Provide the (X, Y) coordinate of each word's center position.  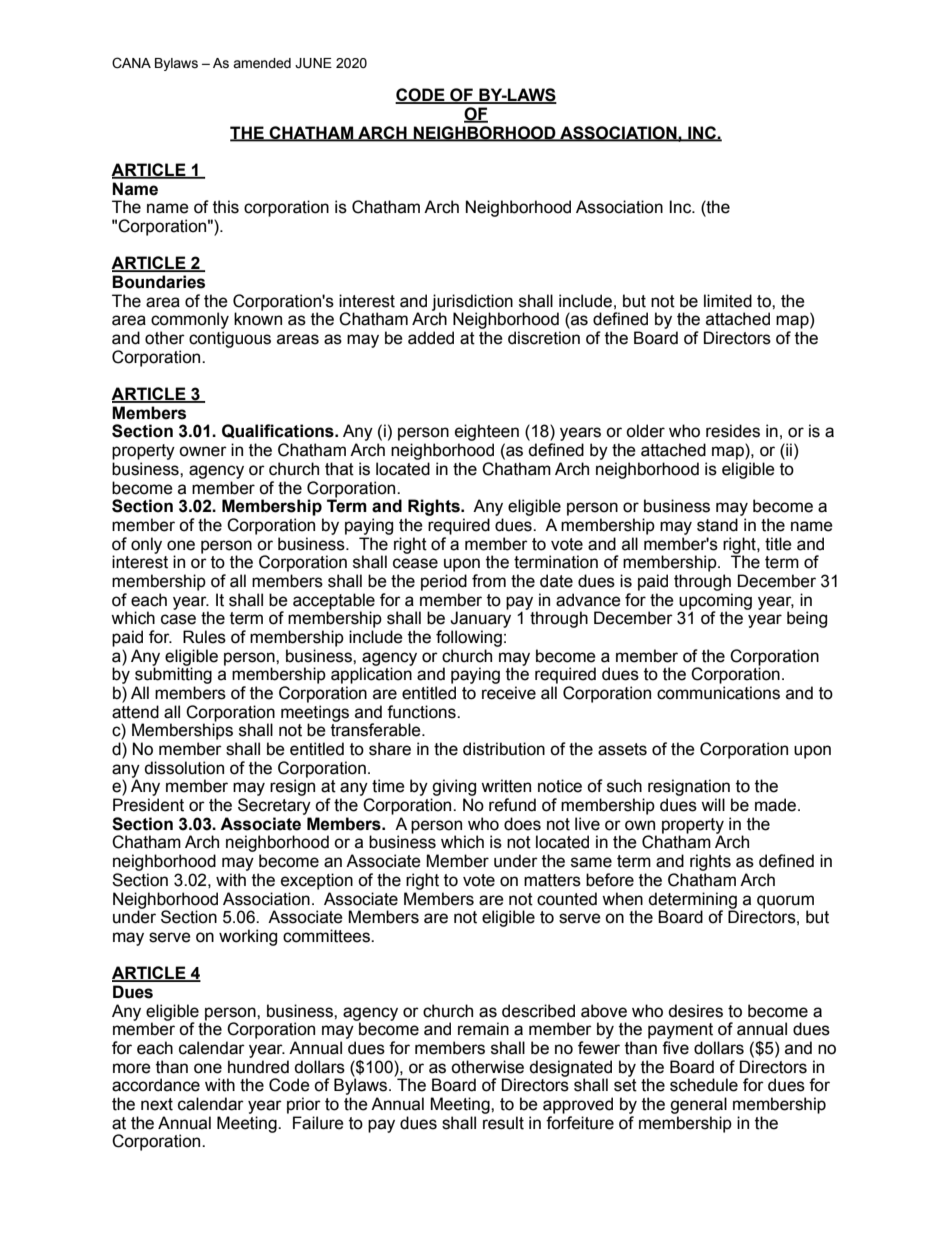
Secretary (274, 806)
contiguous (230, 339)
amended (262, 63)
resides (733, 431)
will (713, 804)
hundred (258, 1067)
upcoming (715, 602)
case (178, 619)
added (431, 338)
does (522, 824)
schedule (704, 1085)
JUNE (313, 63)
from (489, 581)
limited (728, 301)
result (503, 1123)
